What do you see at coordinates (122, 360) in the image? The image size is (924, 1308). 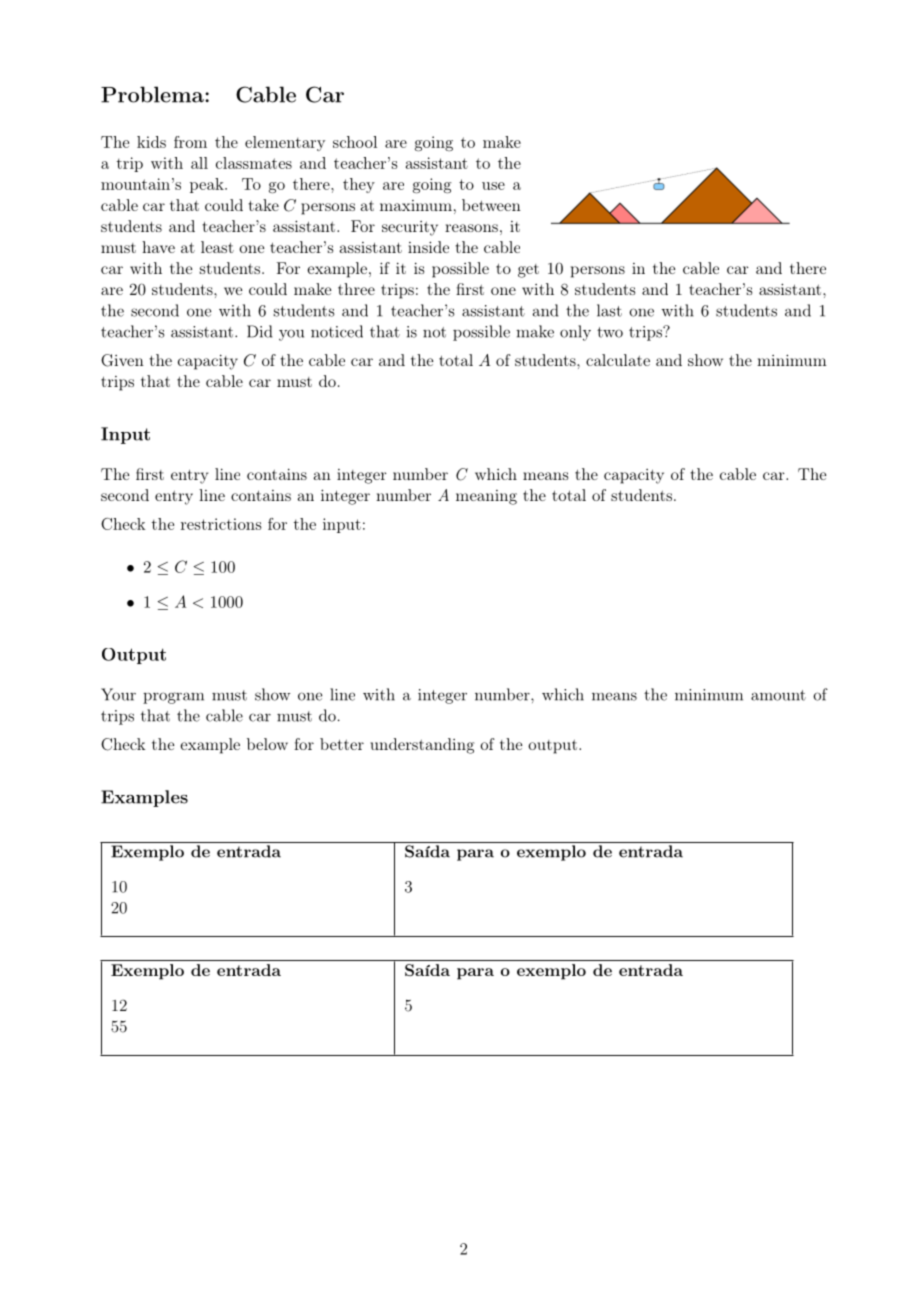 I see `Given` at bounding box center [122, 360].
